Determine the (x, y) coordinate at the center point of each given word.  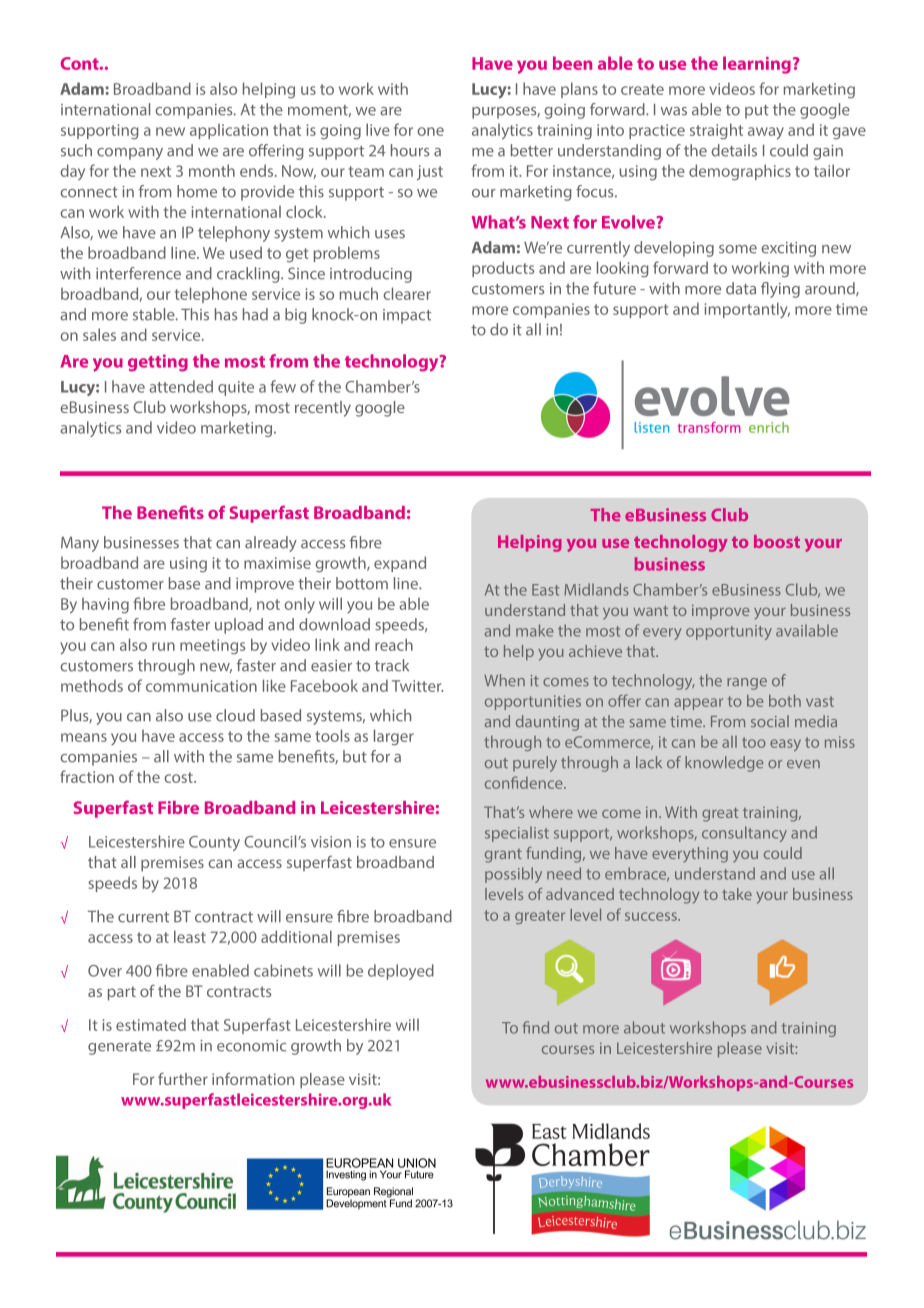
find (536, 1027)
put (757, 112)
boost (777, 541)
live (378, 129)
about (644, 1027)
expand (400, 564)
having (105, 605)
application (229, 131)
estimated (151, 1024)
